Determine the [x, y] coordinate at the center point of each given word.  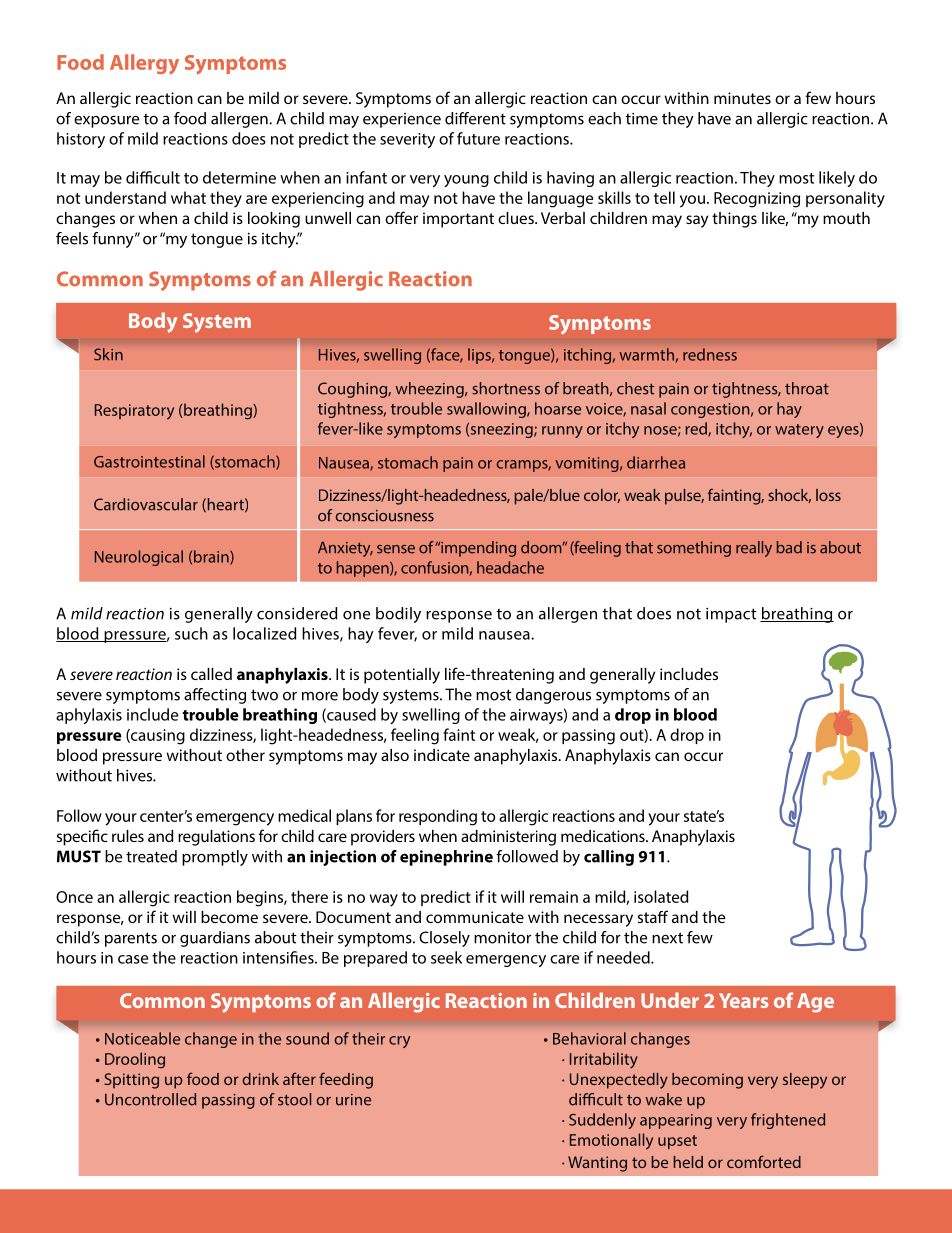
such [191, 633]
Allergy [144, 64]
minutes [742, 98]
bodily [398, 615]
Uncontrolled [150, 1099]
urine [353, 1100]
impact [731, 615]
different [475, 118]
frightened [788, 1121]
